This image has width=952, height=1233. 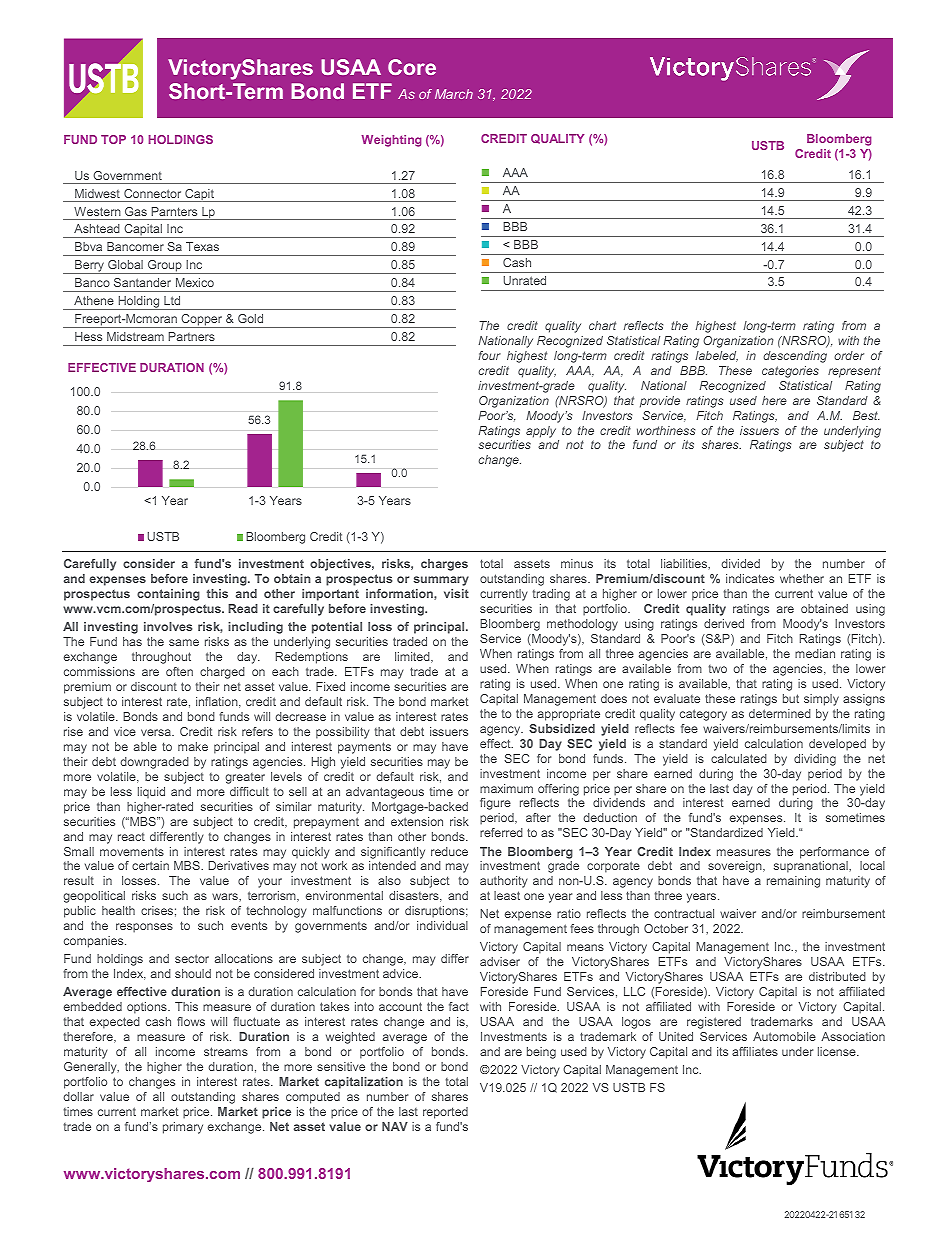 What do you see at coordinates (412, 67) in the image?
I see `Core` at bounding box center [412, 67].
